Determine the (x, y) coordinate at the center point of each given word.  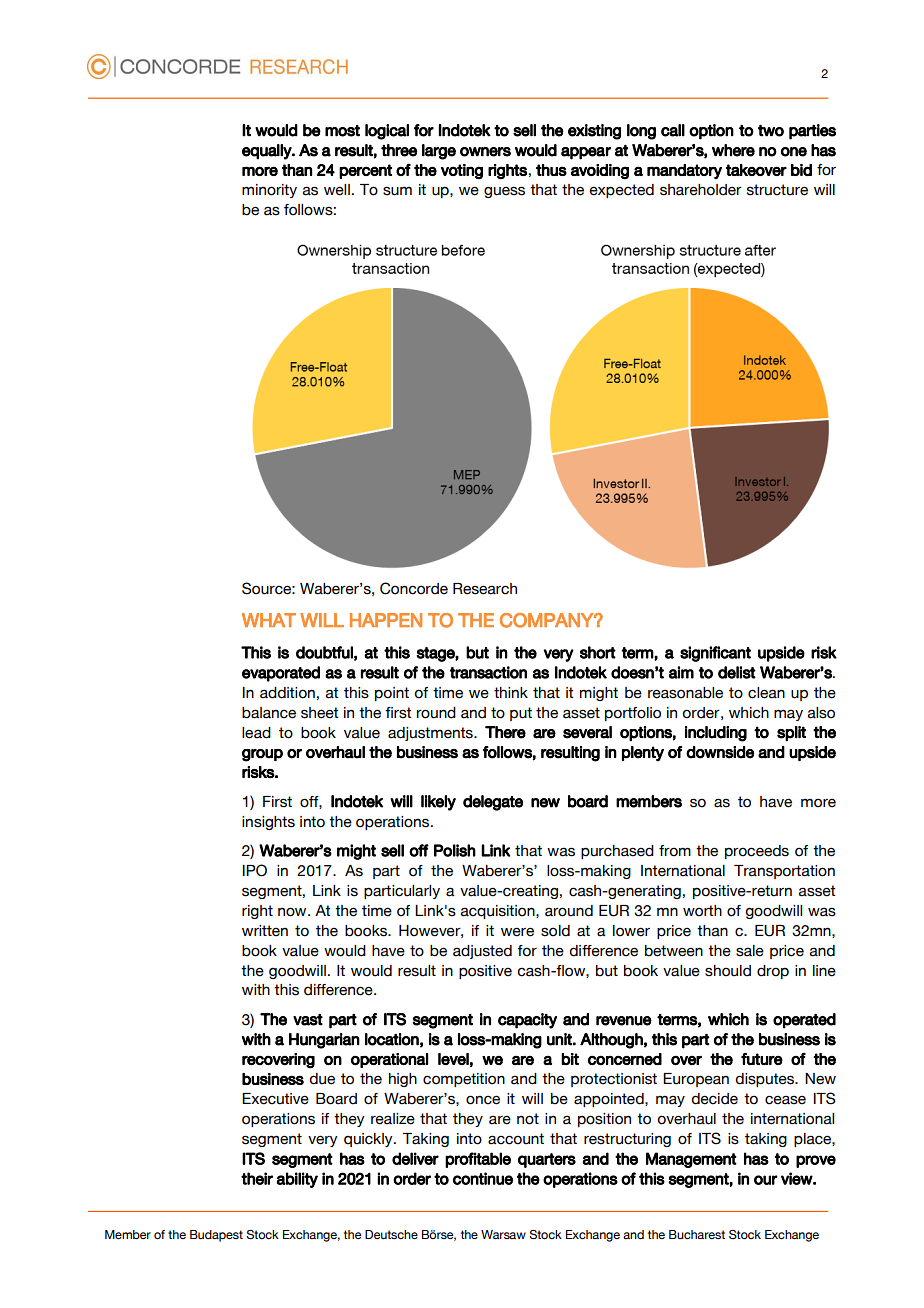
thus (551, 170)
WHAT (269, 620)
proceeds (757, 852)
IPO (255, 870)
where (733, 150)
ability (297, 1180)
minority (269, 191)
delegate (493, 803)
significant (715, 654)
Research (485, 589)
